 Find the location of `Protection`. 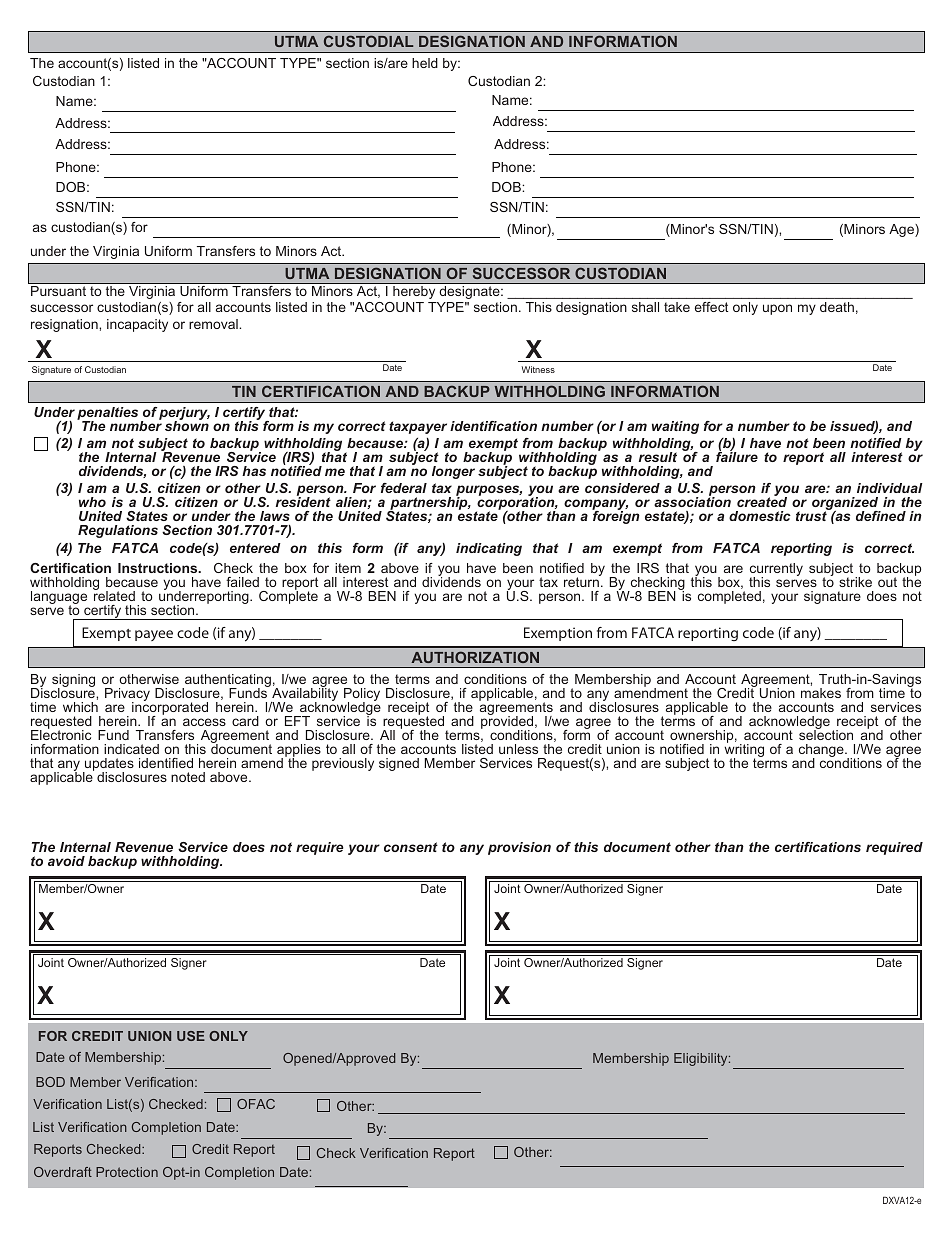

Protection is located at coordinates (127, 1172).
